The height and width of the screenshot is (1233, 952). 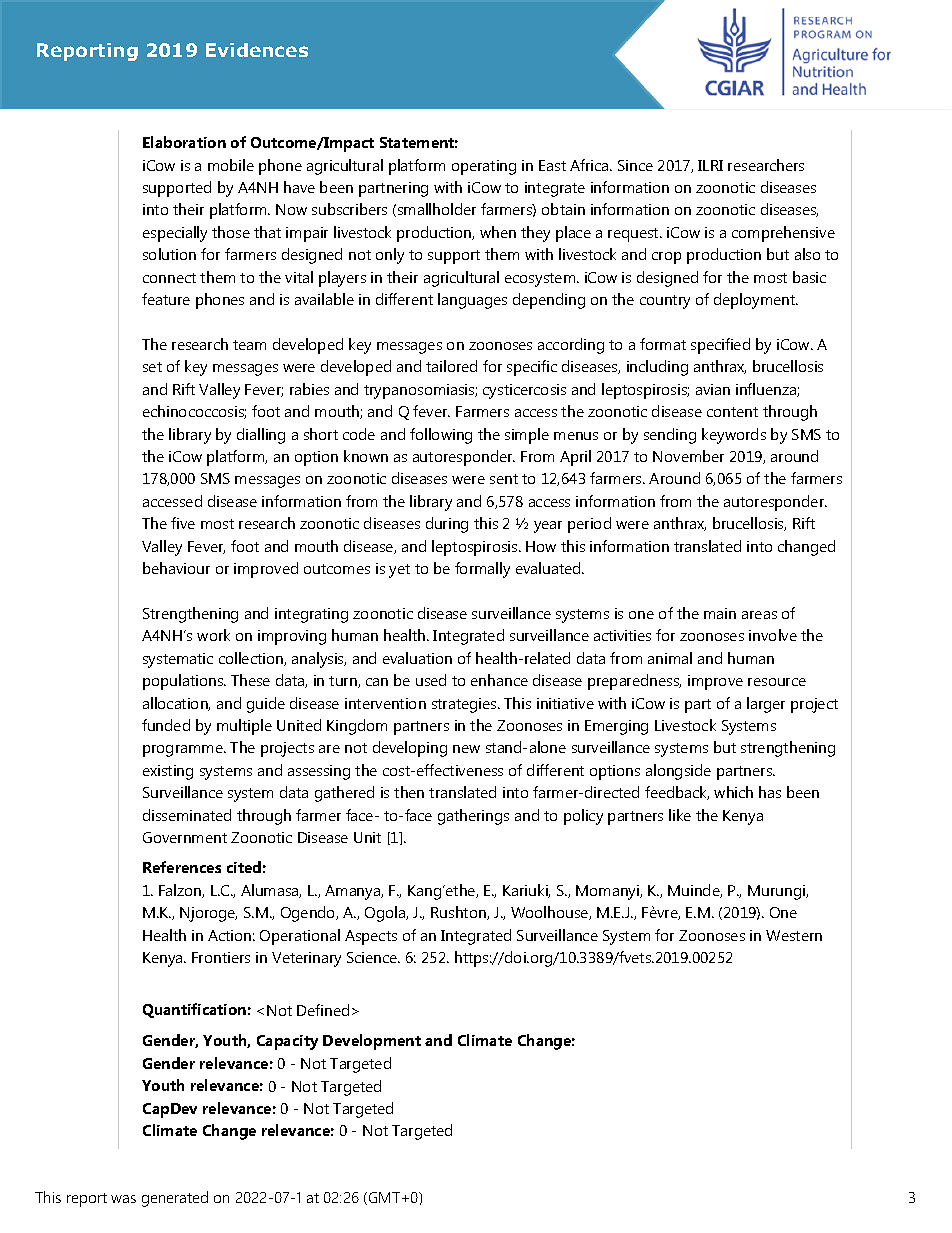 What do you see at coordinates (417, 658) in the screenshot?
I see `evaluation` at bounding box center [417, 658].
